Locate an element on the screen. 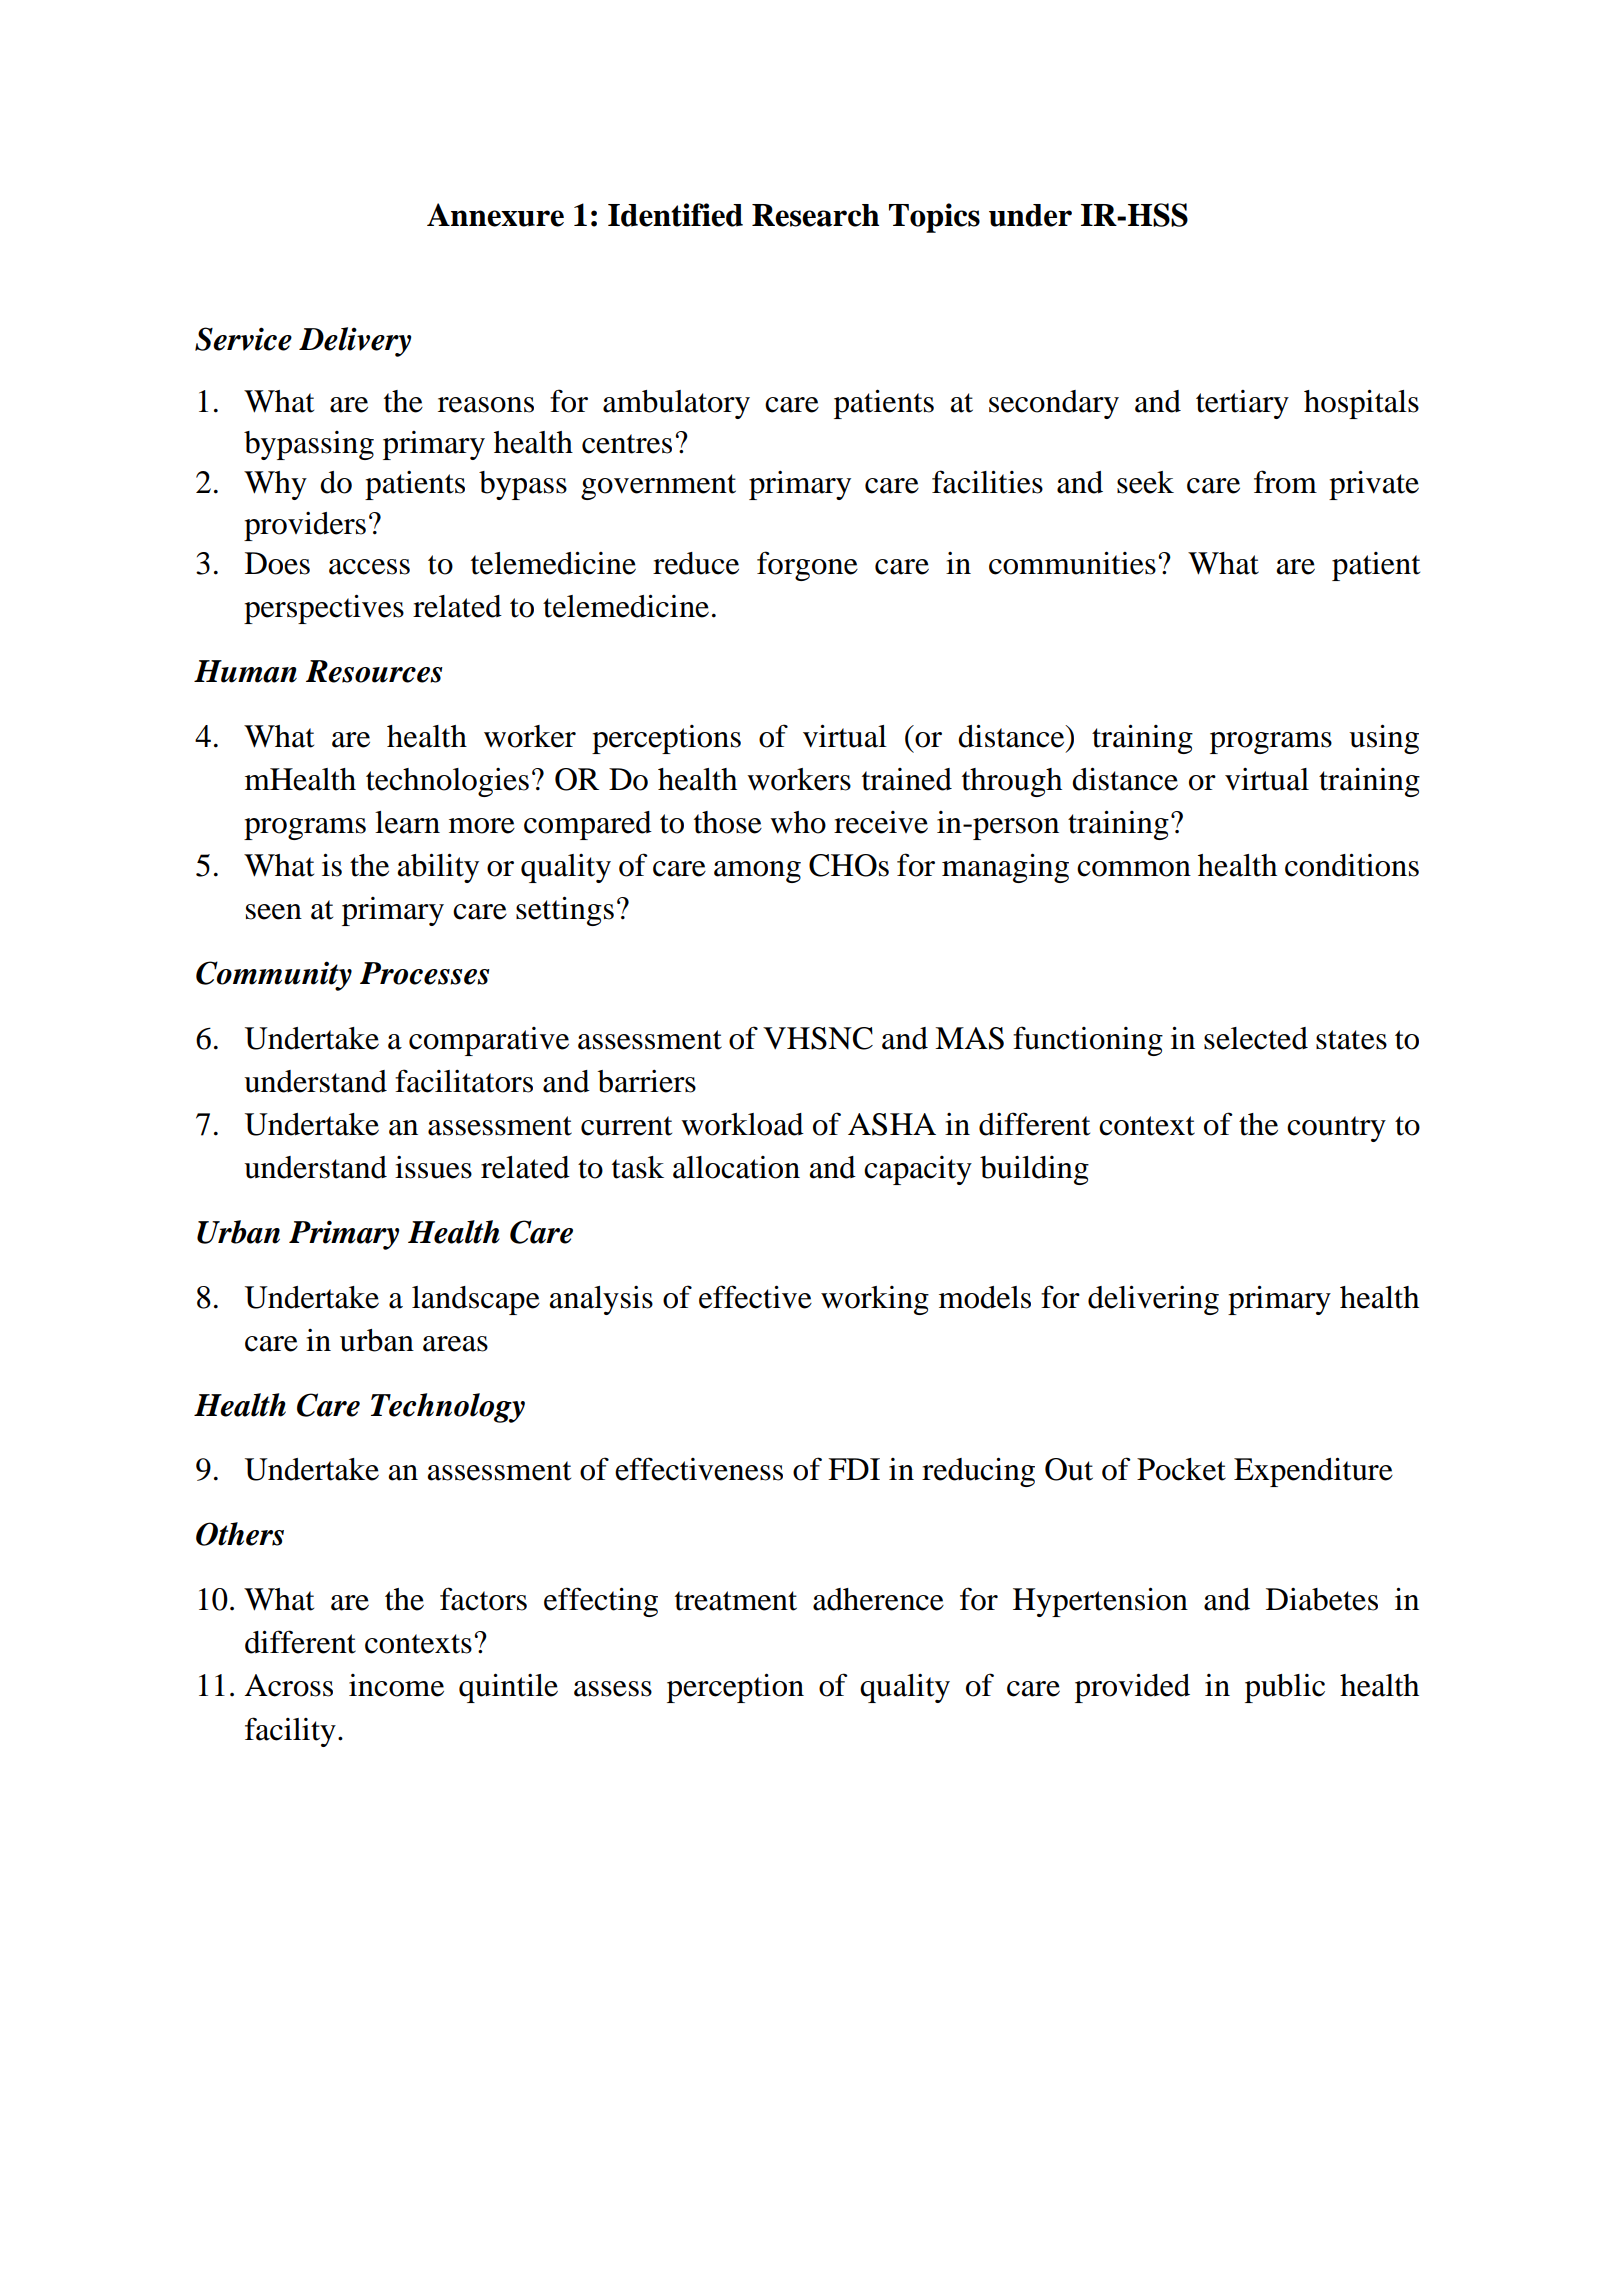 The image size is (1616, 2286). Resources is located at coordinates (374, 671).
